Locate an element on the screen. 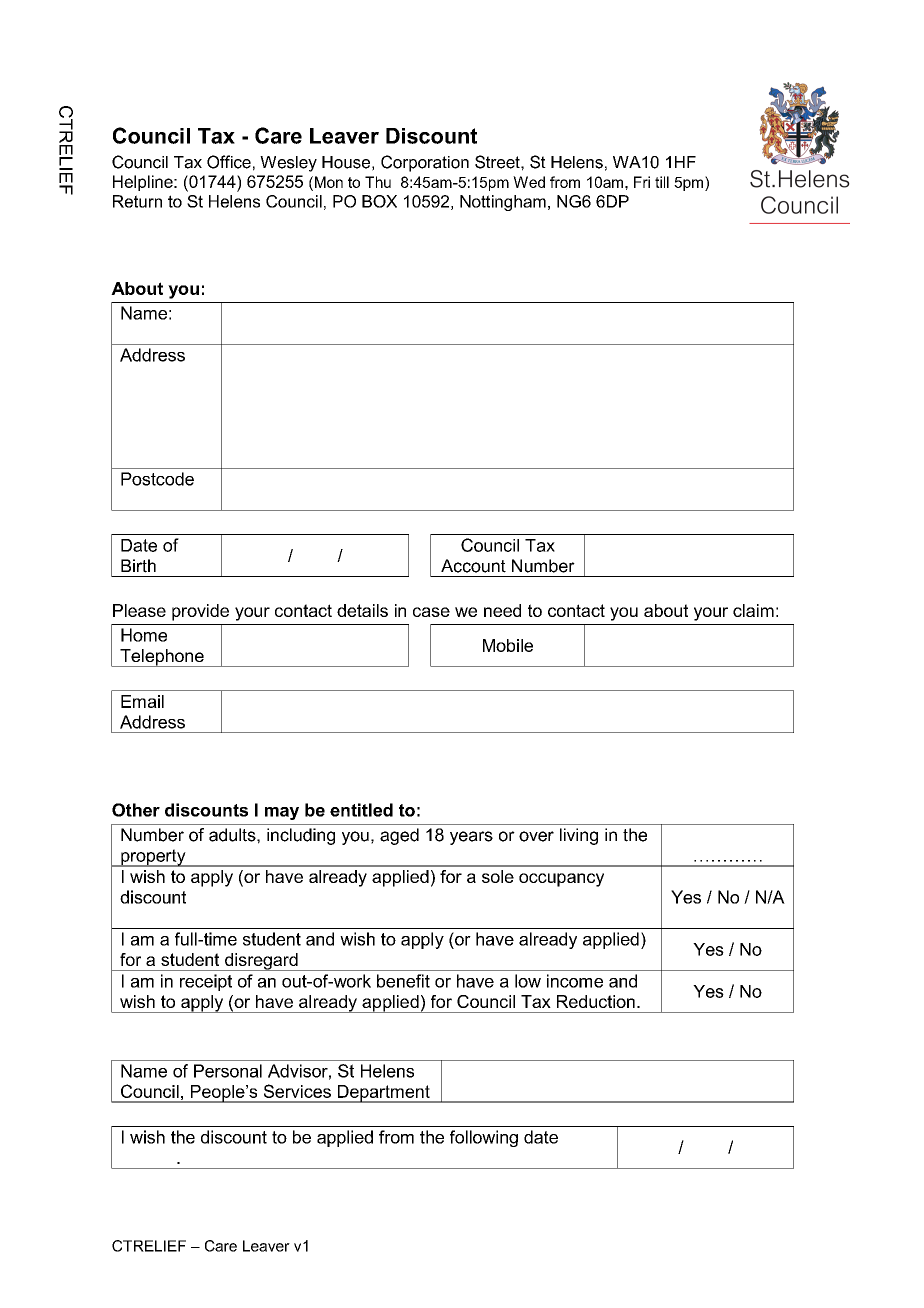 This screenshot has width=924, height=1308. living is located at coordinates (579, 836).
